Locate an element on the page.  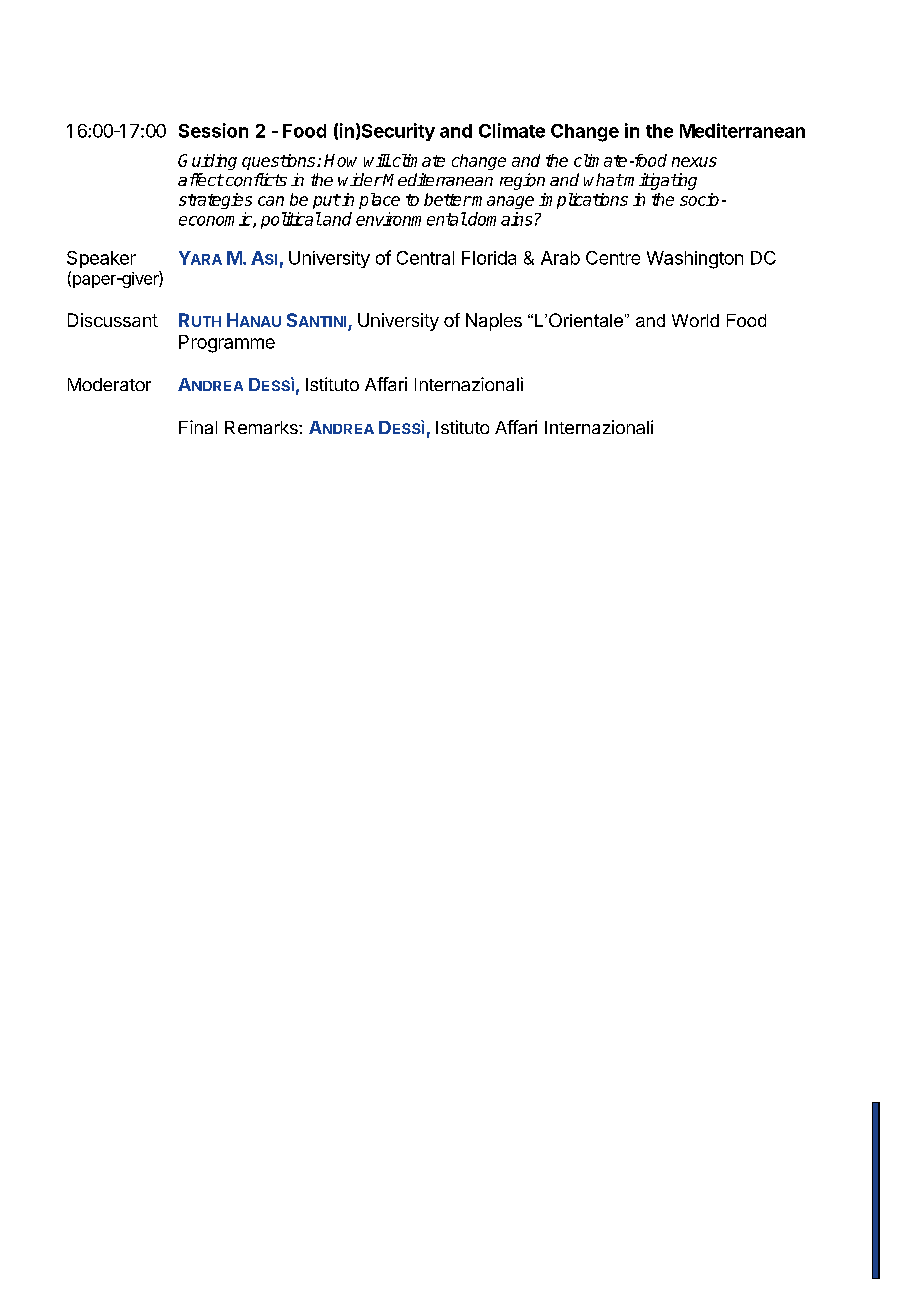
Naples is located at coordinates (494, 322).
